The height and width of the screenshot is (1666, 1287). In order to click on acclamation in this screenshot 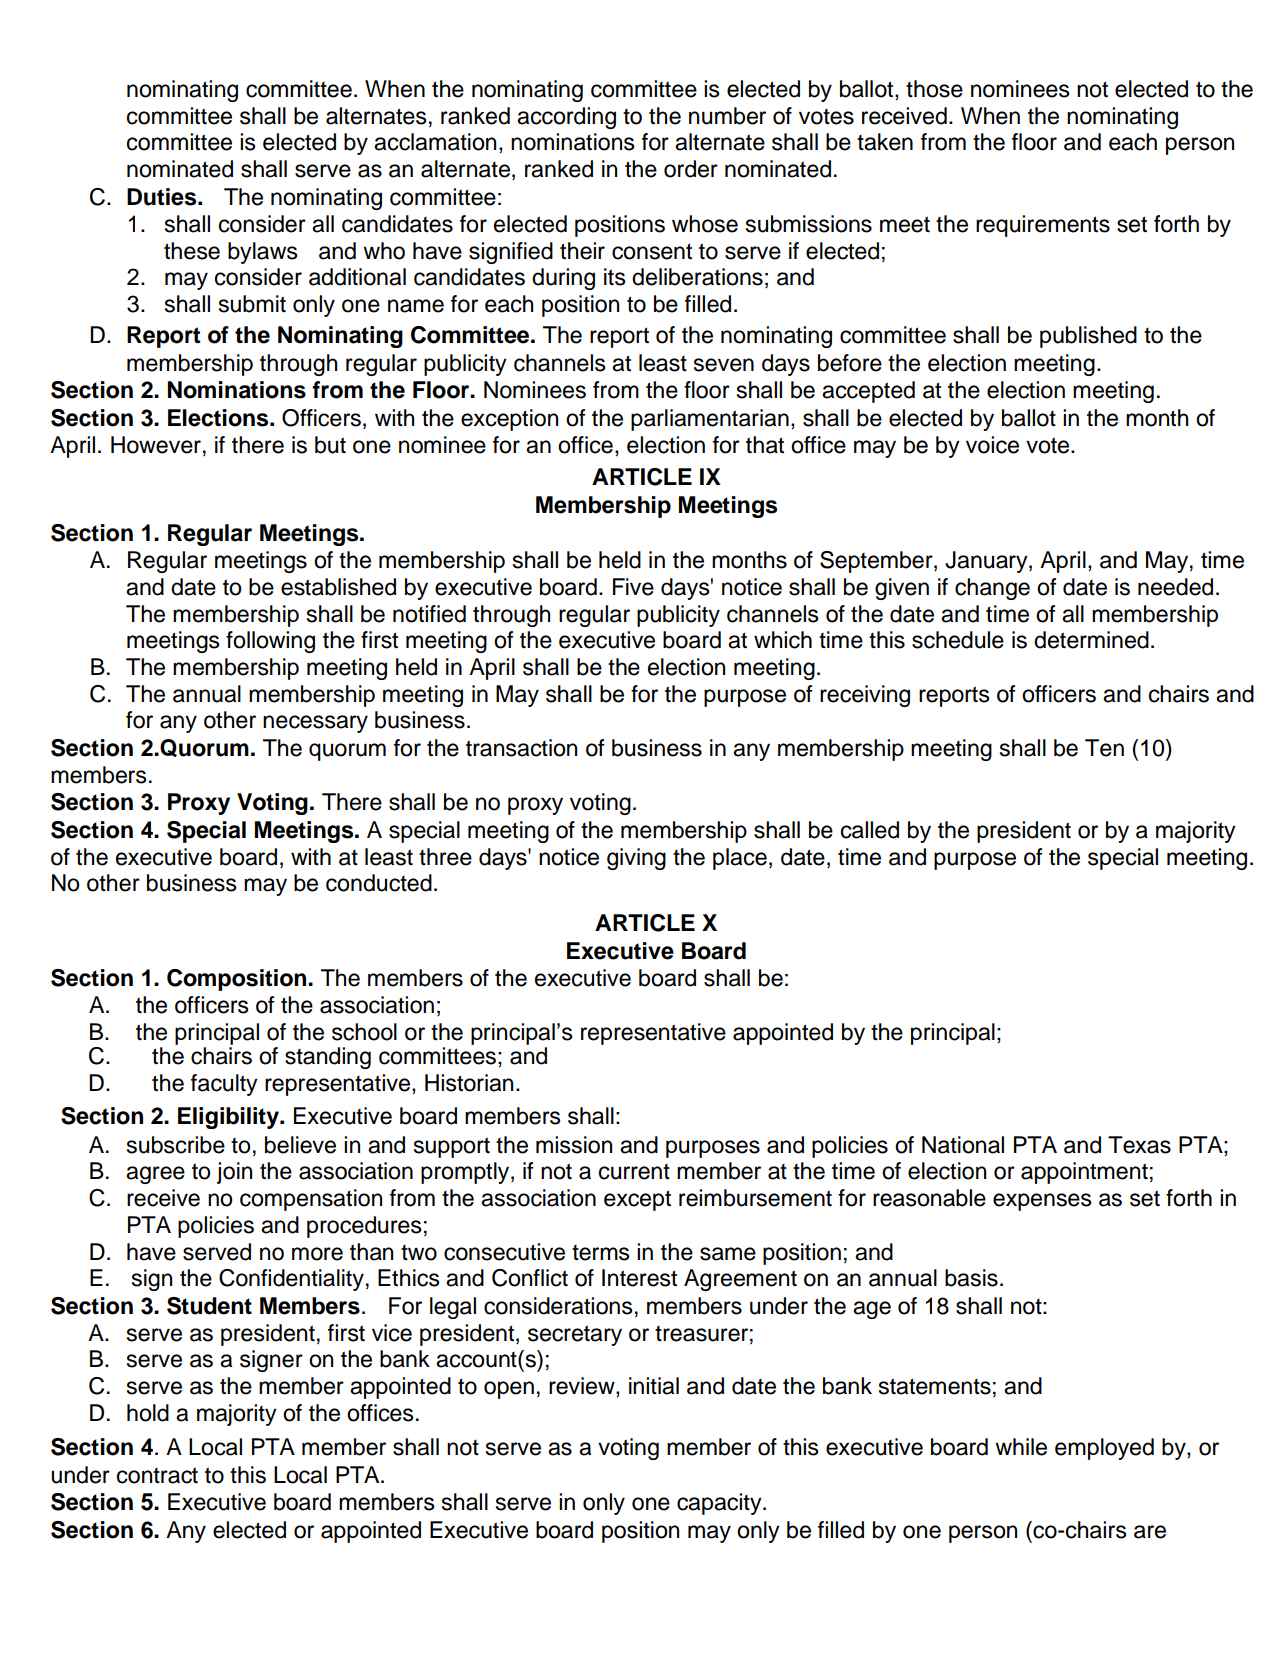, I will do `click(435, 142)`.
